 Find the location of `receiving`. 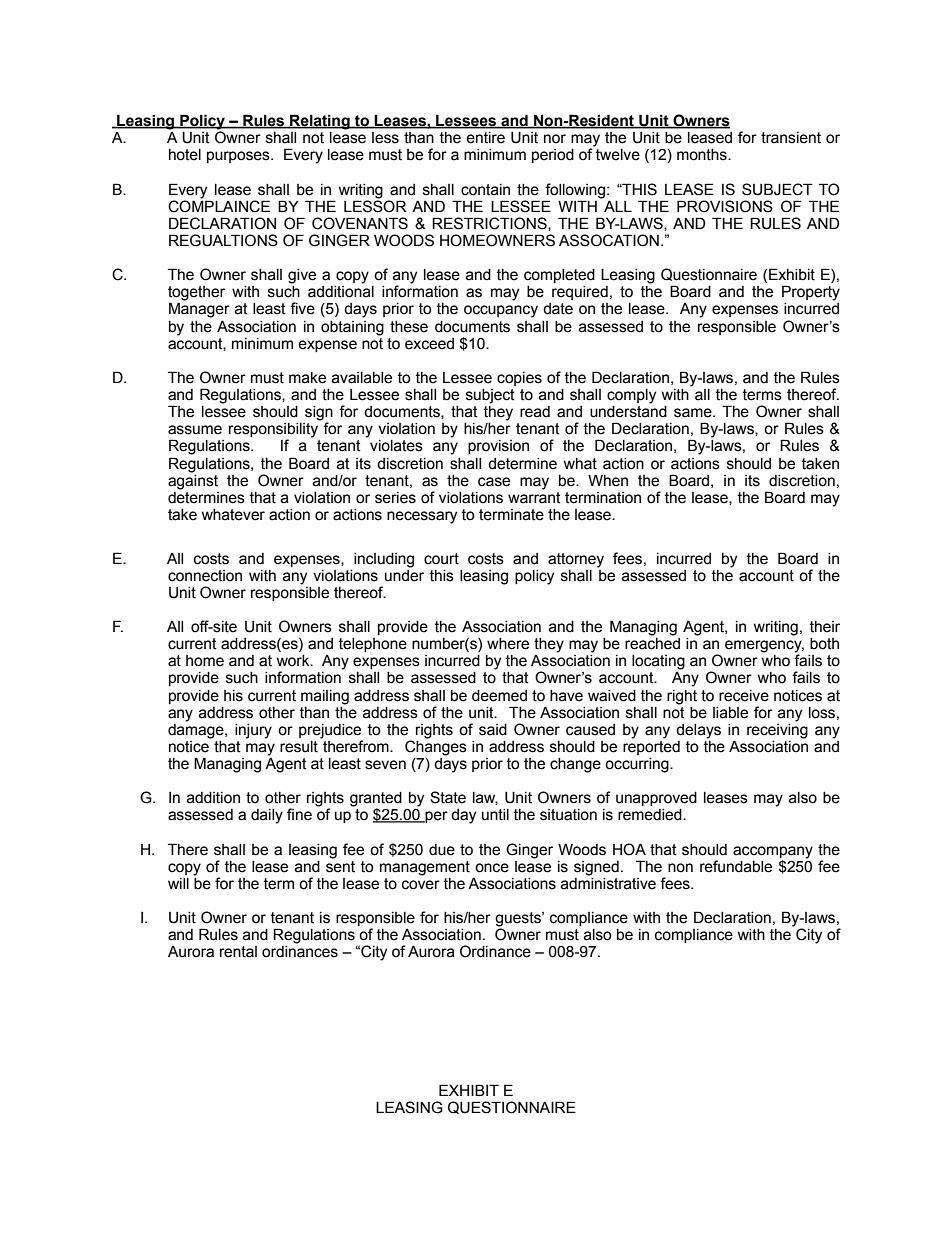

receiving is located at coordinates (777, 730).
